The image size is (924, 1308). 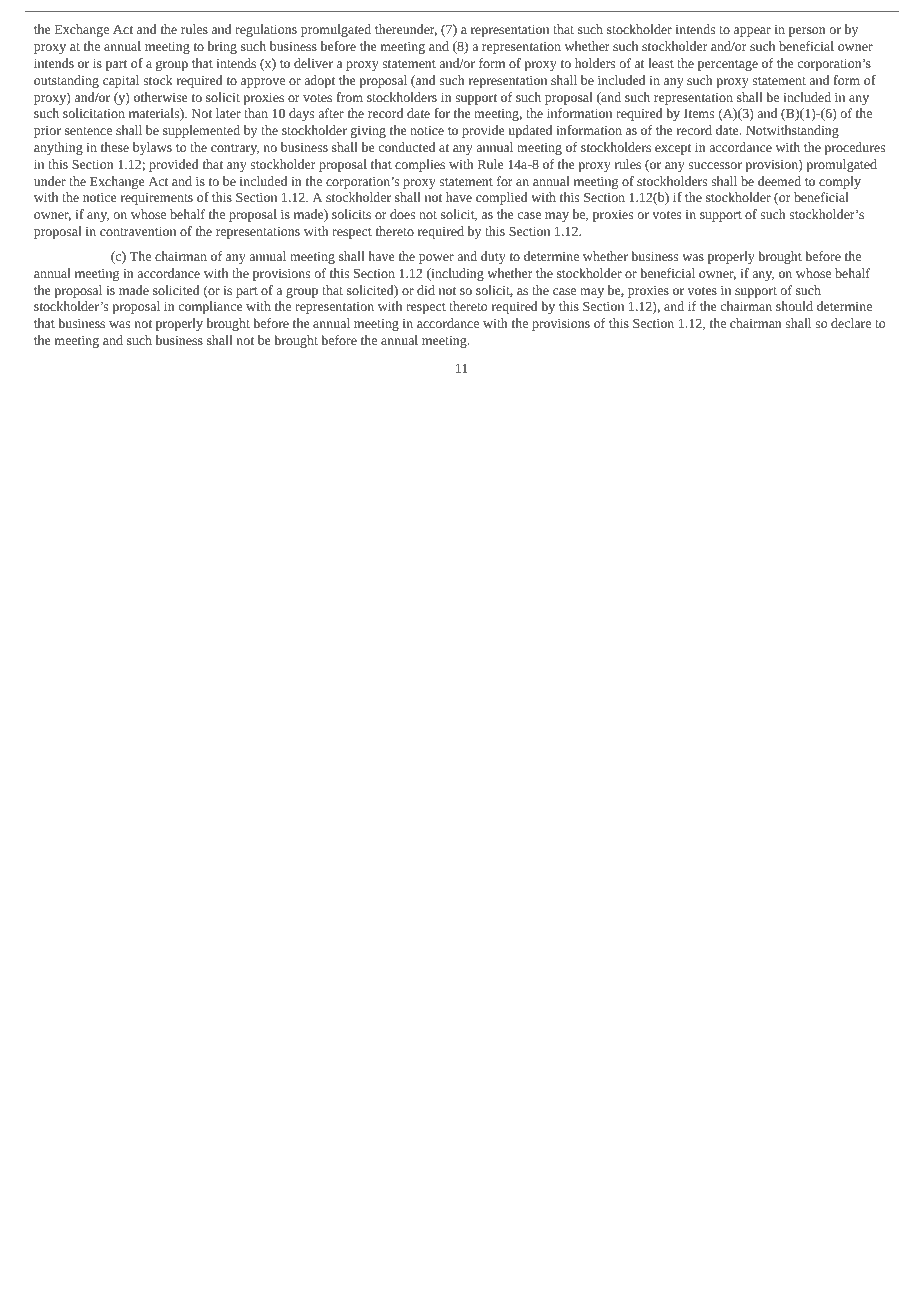 I want to click on otherwise, so click(x=160, y=97).
